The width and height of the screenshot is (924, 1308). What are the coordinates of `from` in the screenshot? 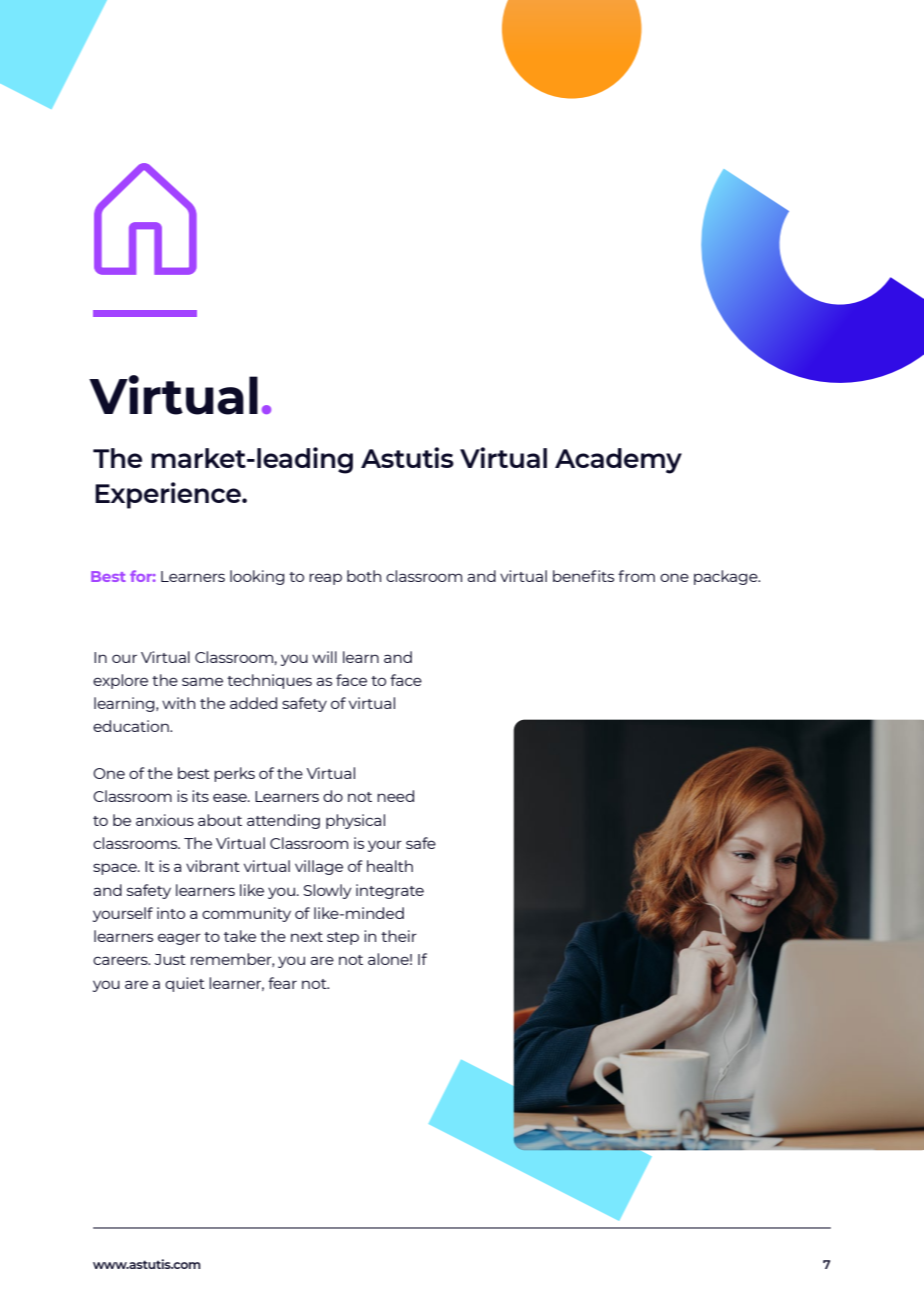 It's located at (636, 576).
